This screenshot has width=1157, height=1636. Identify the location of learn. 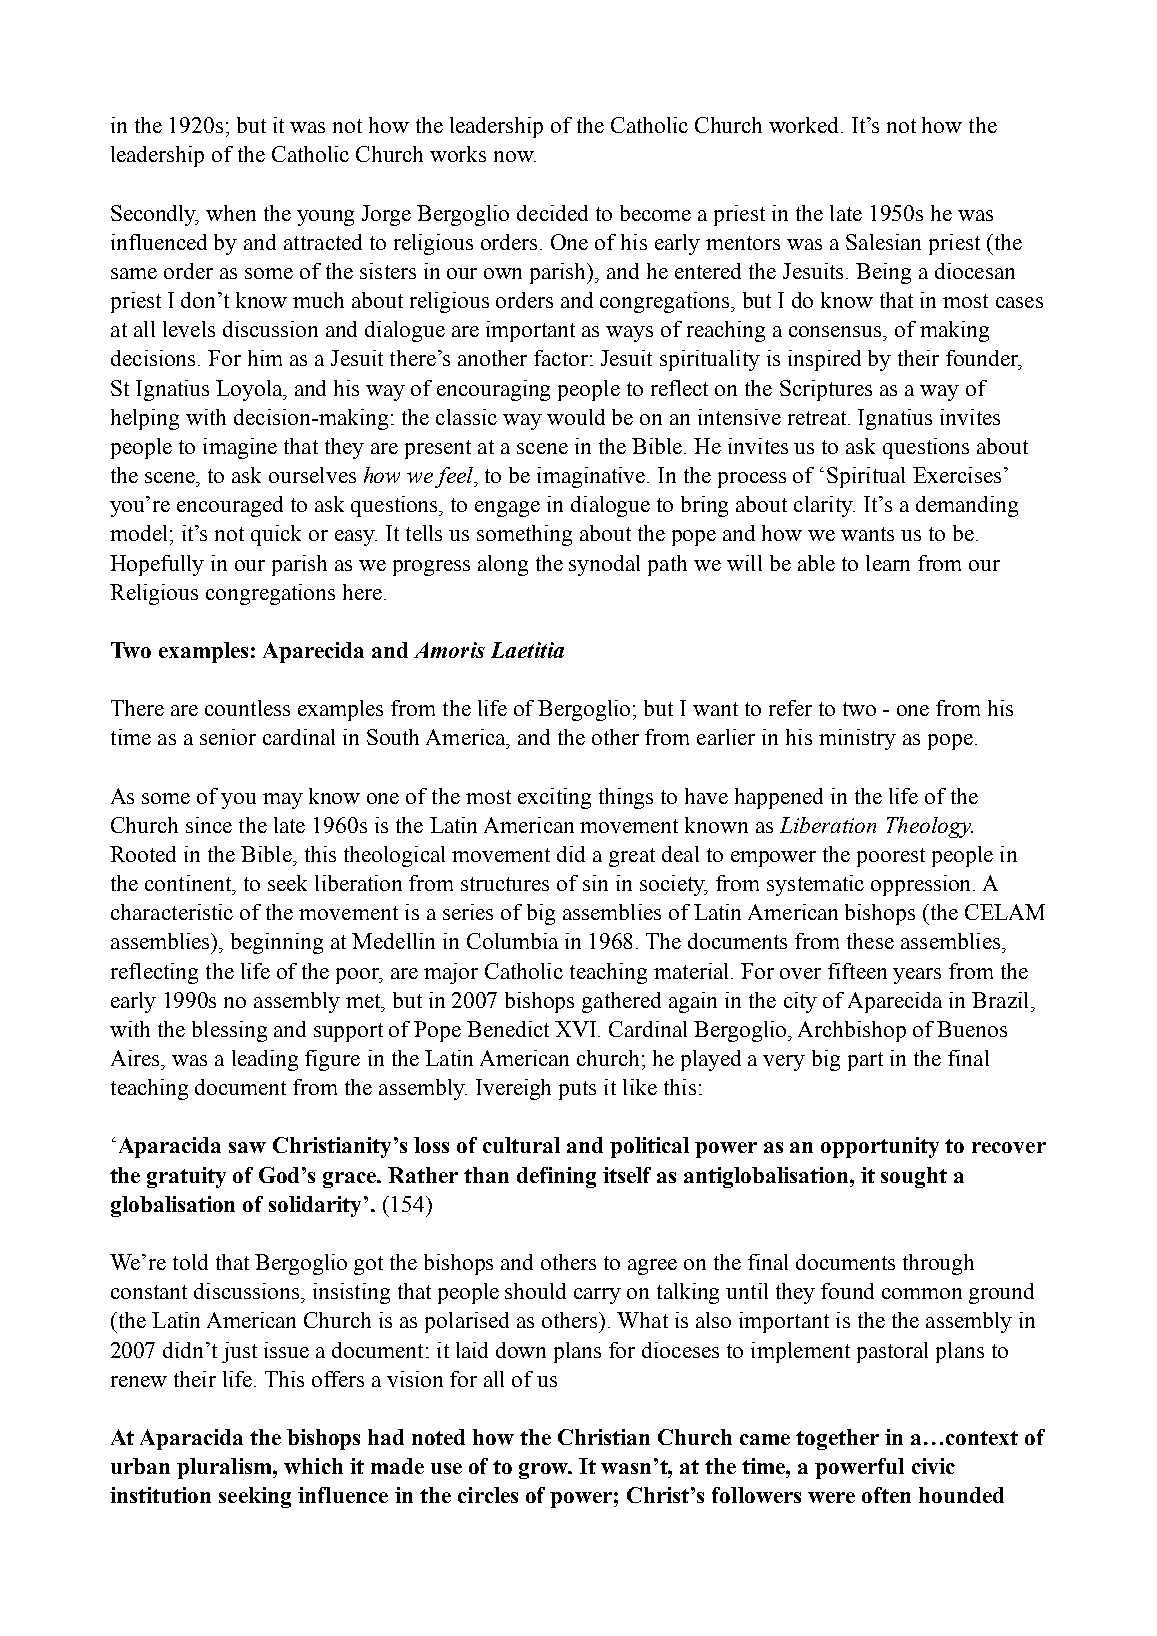
(888, 563).
